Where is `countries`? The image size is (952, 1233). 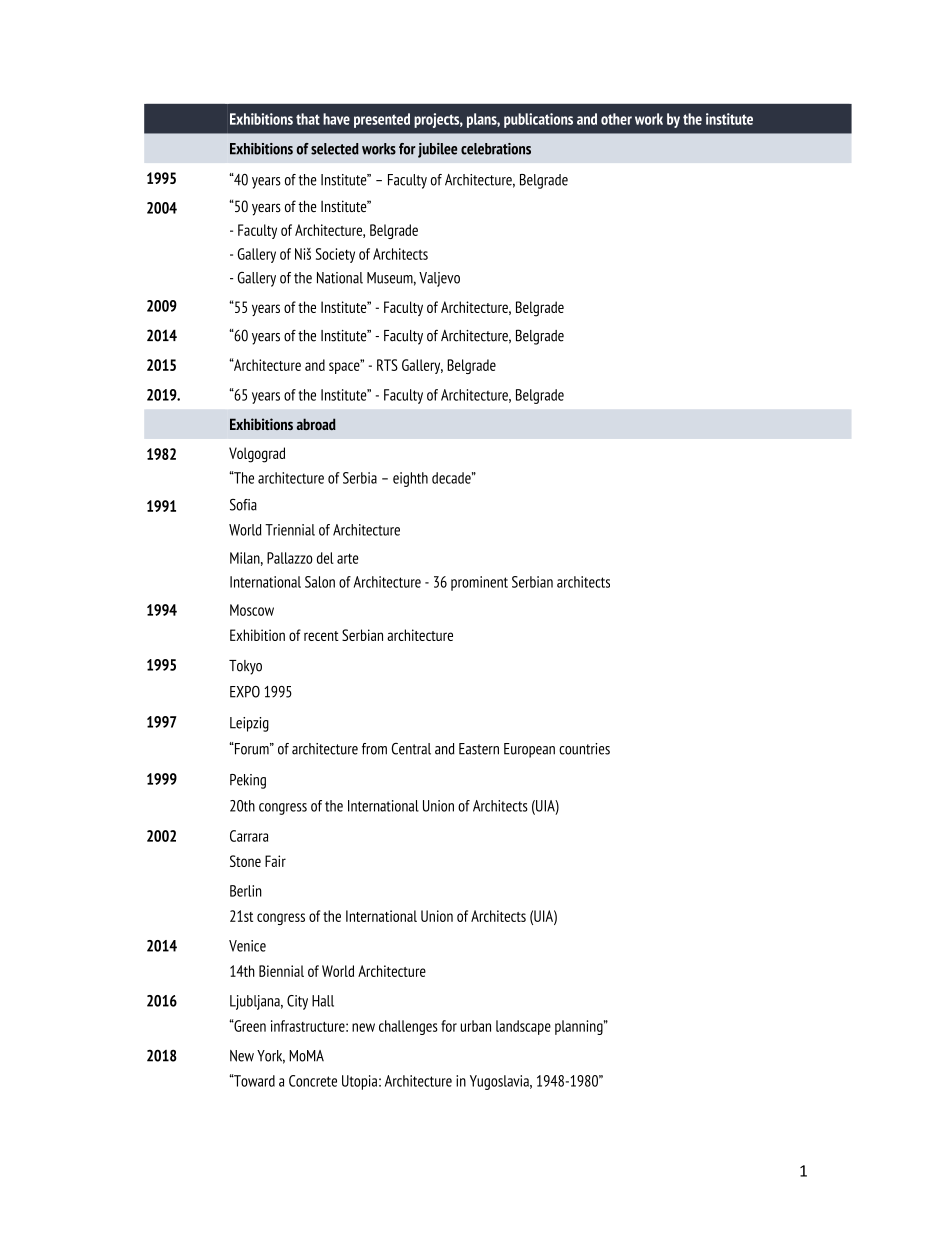
countries is located at coordinates (584, 749).
